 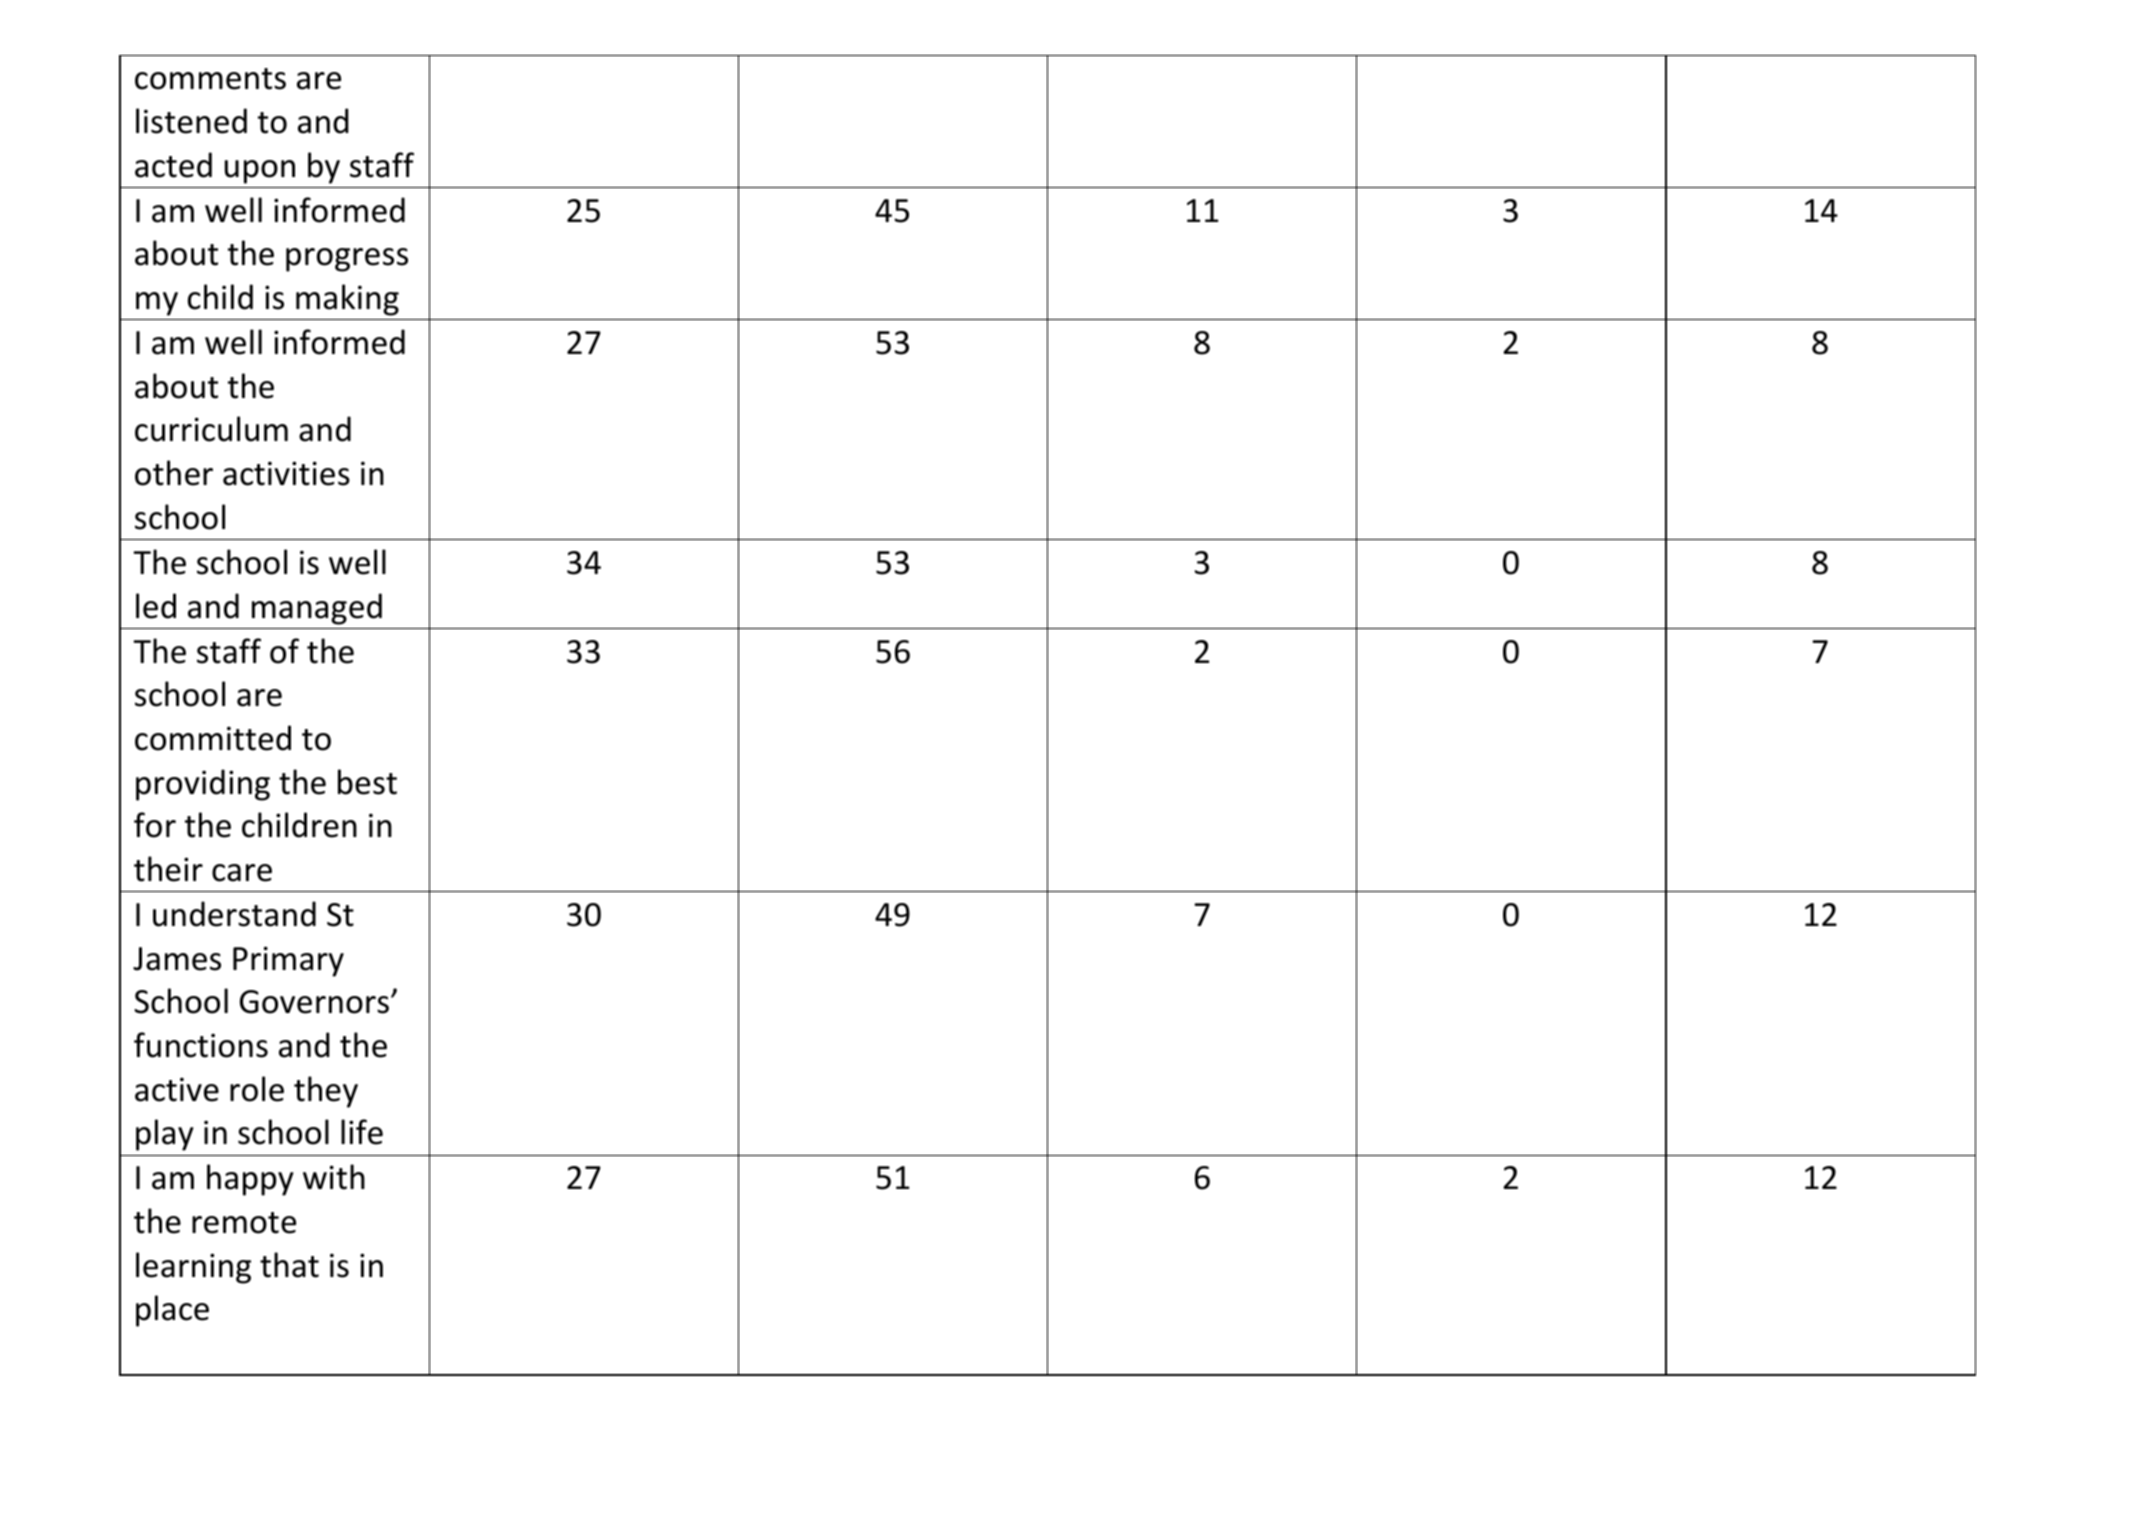 What do you see at coordinates (317, 609) in the image?
I see `managed` at bounding box center [317, 609].
